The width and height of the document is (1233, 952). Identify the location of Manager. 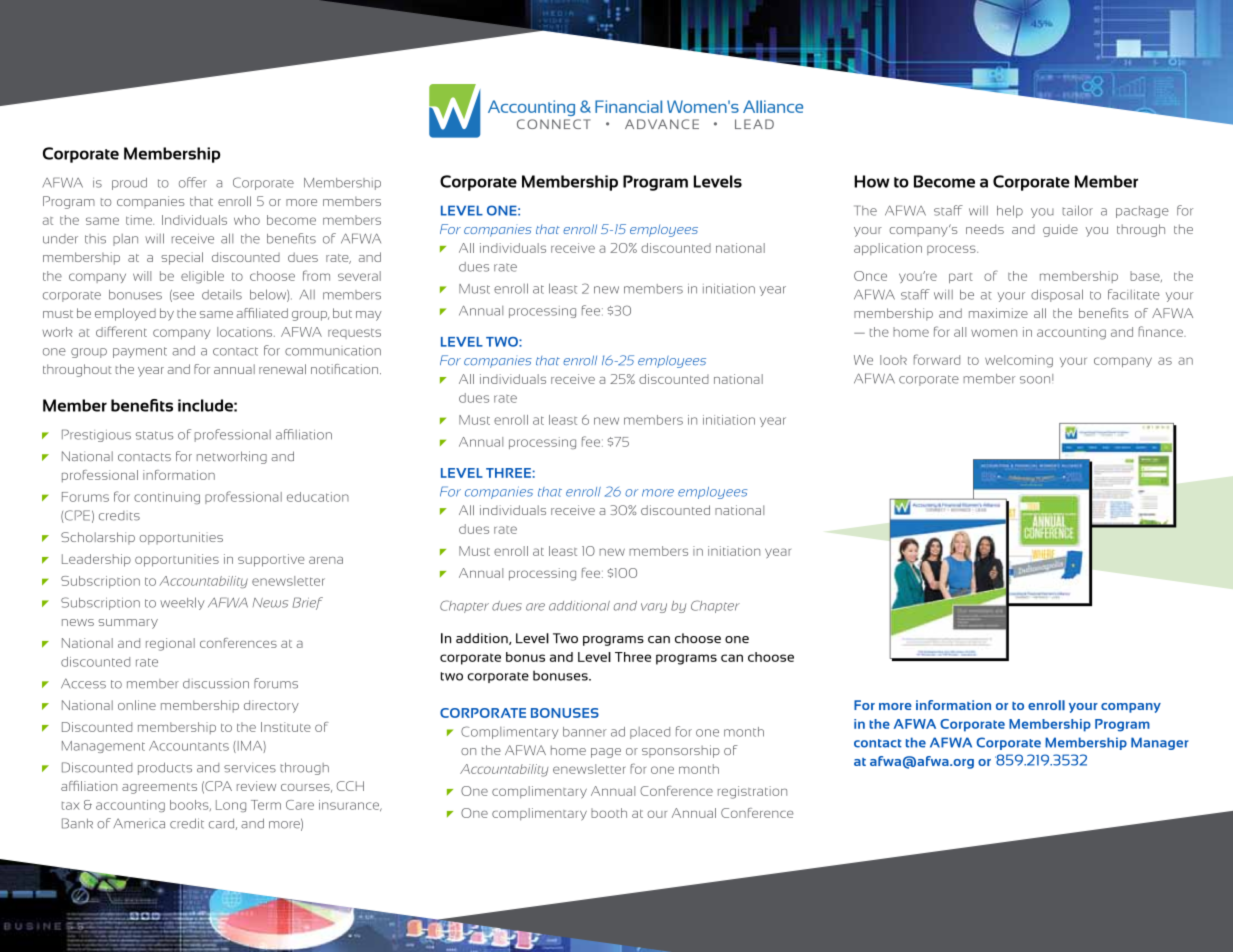
(1160, 743).
